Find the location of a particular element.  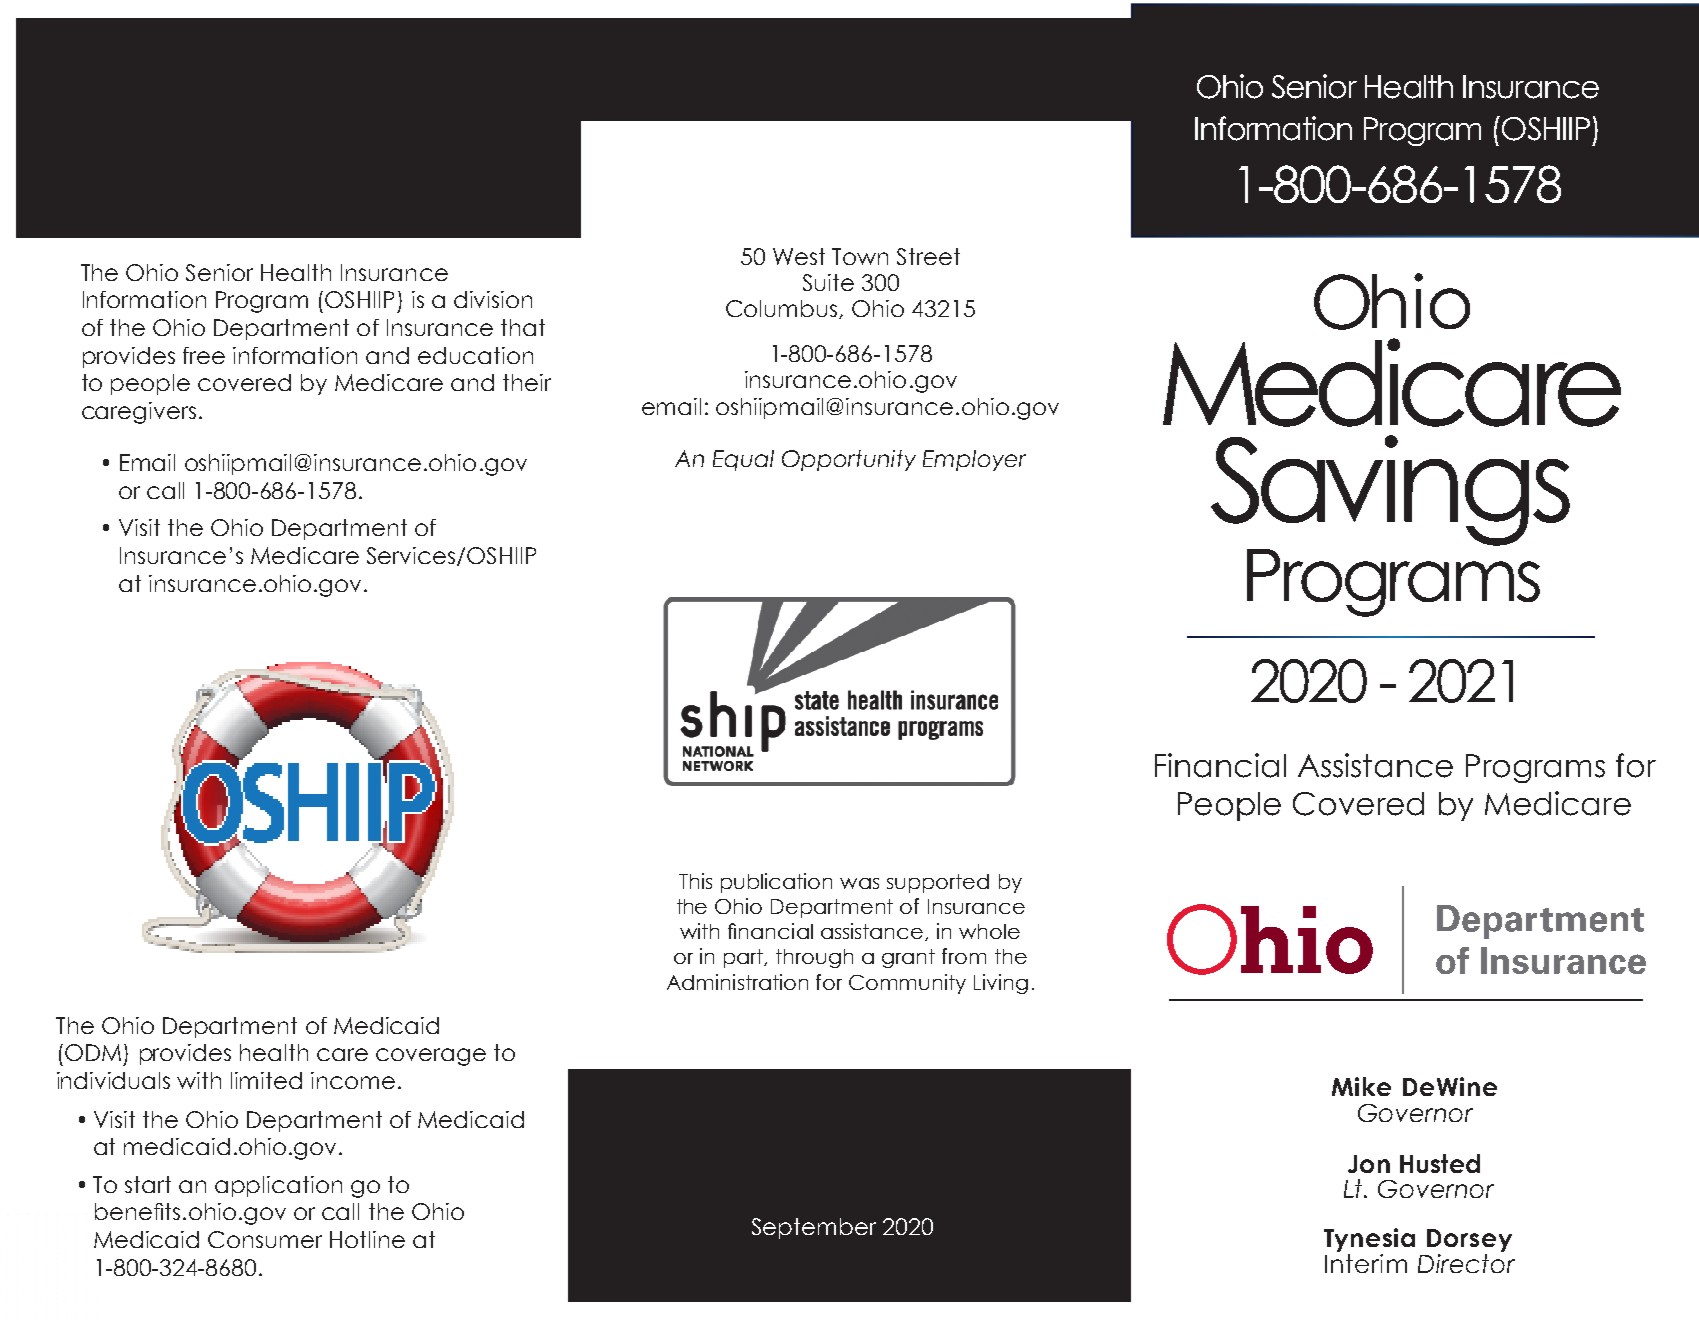

This is located at coordinates (695, 881).
